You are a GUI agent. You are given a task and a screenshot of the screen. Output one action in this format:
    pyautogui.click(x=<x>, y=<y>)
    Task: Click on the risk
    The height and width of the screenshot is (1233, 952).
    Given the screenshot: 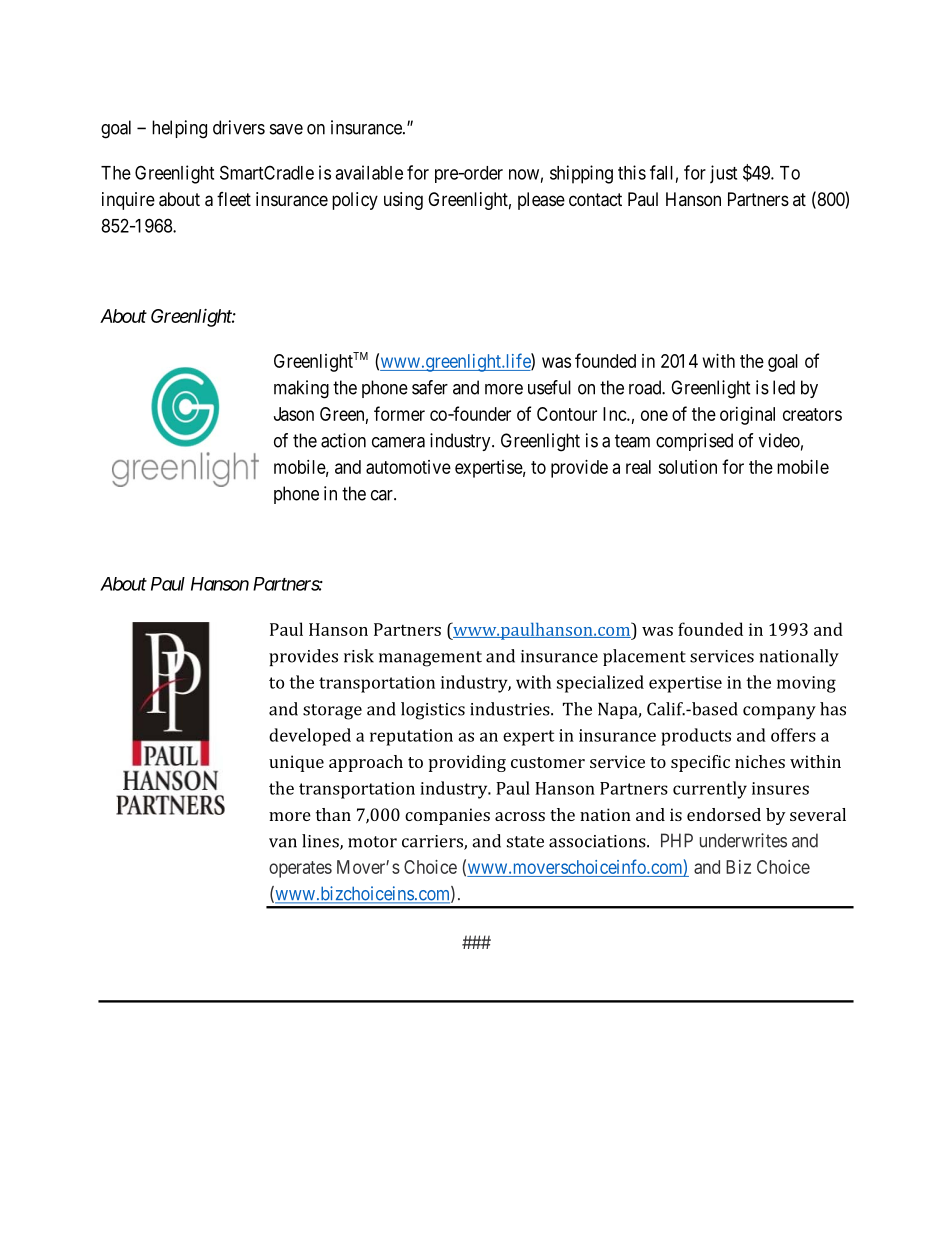 What is the action you would take?
    pyautogui.click(x=359, y=656)
